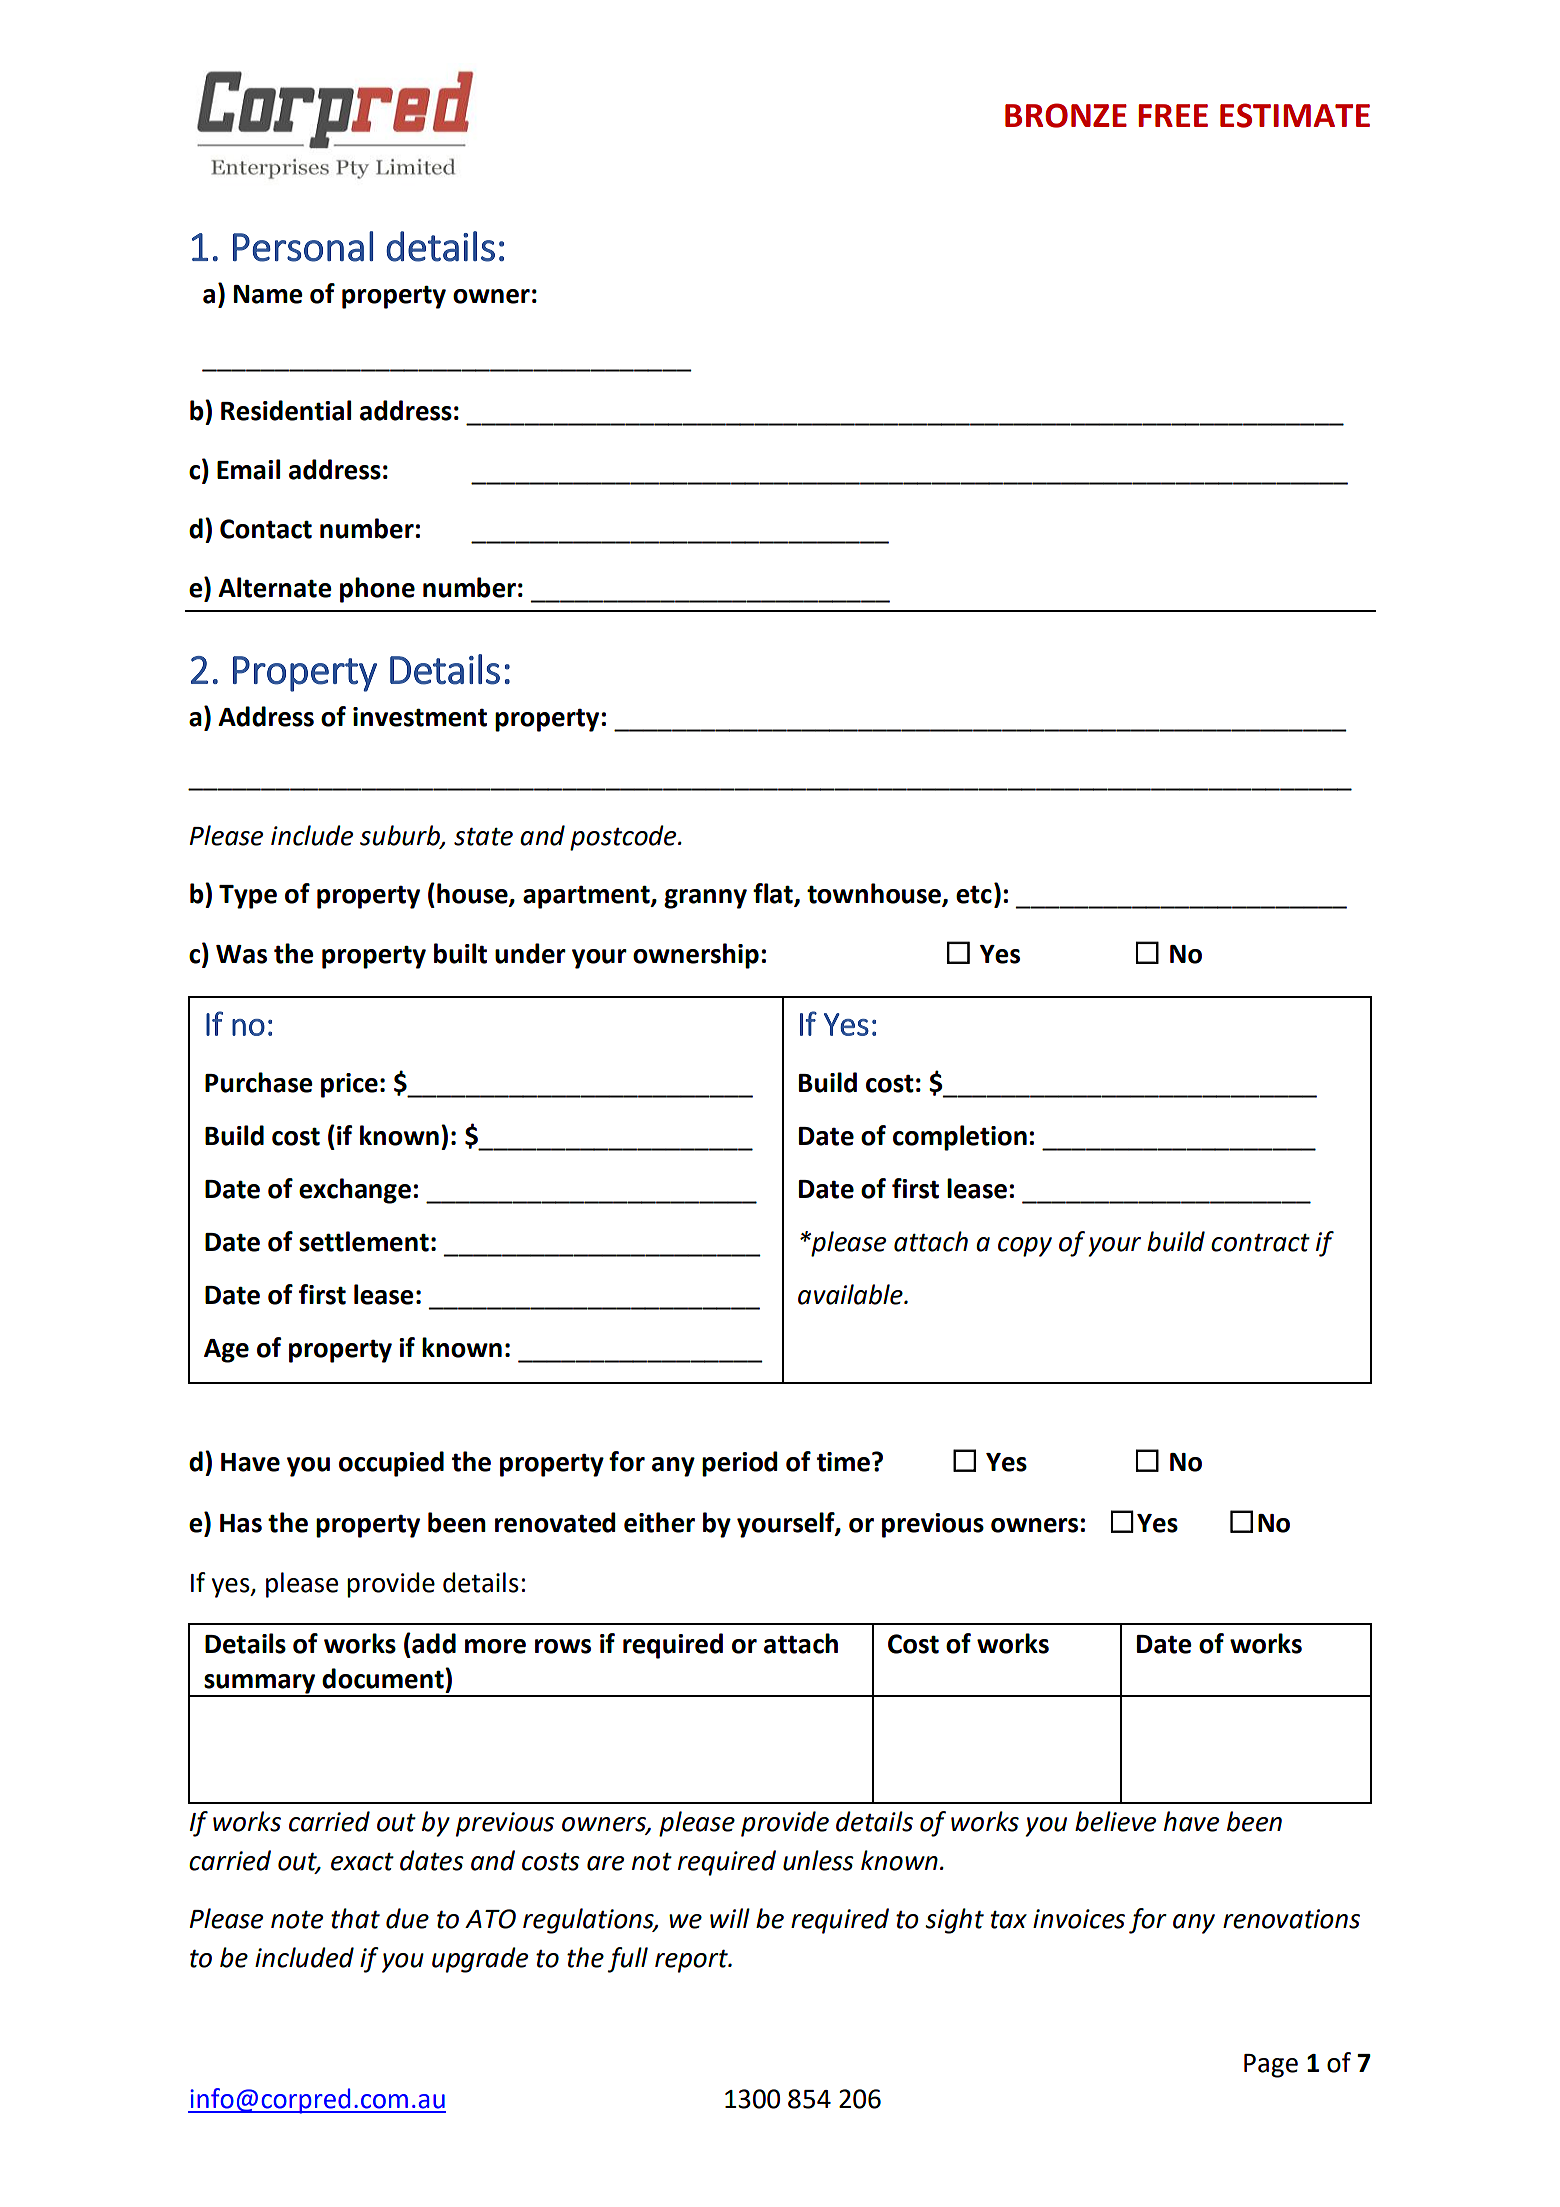  Describe the element at coordinates (624, 838) in the page. I see `postcode` at that location.
